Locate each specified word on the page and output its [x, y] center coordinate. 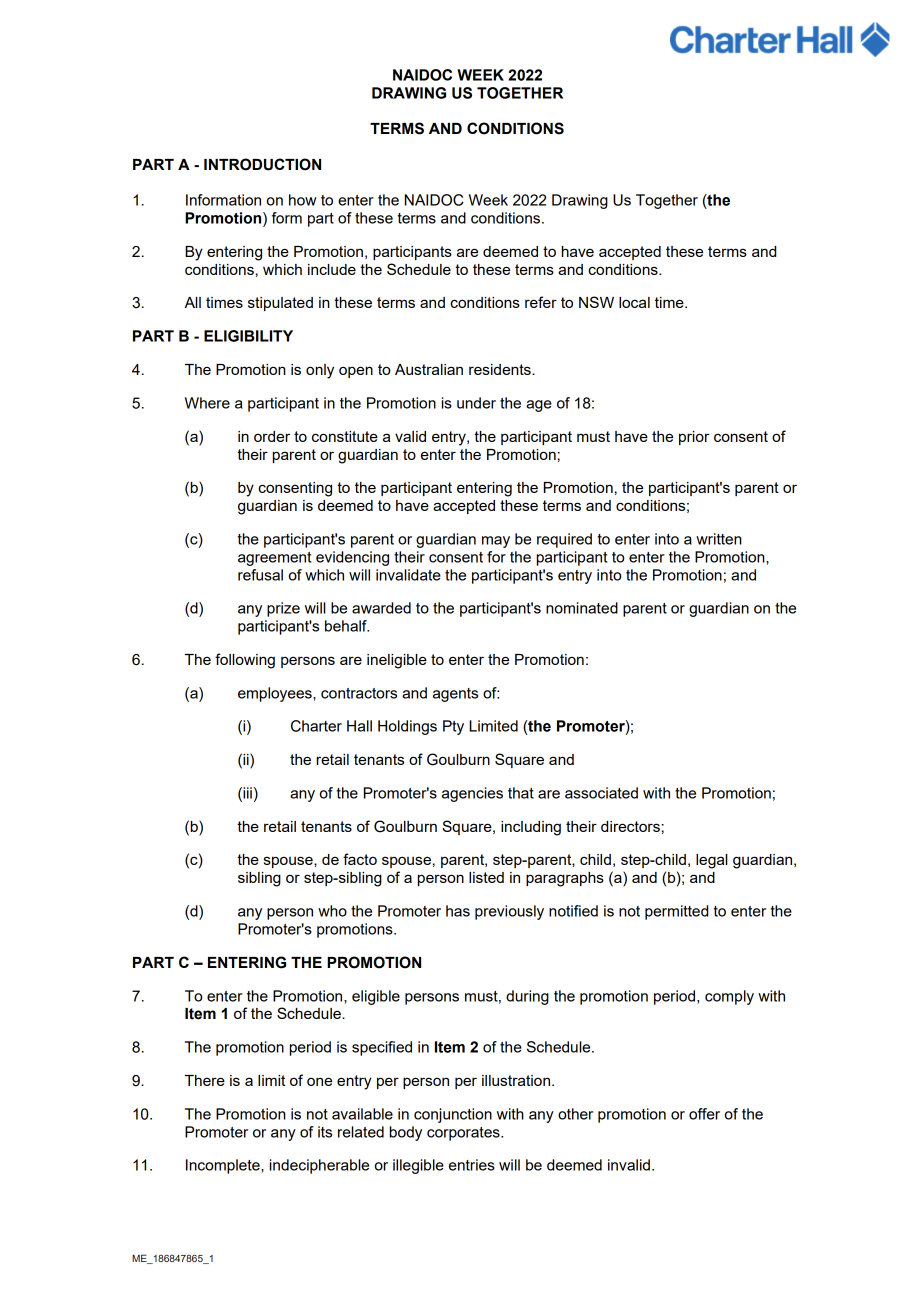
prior [694, 438]
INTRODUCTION [262, 164]
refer [541, 302]
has [458, 911]
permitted [676, 912]
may [496, 542]
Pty [453, 727]
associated [601, 793]
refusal [260, 575]
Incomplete [224, 1166]
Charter [316, 726]
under [476, 403]
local [634, 302]
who [332, 911]
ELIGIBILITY [248, 336]
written [719, 539]
